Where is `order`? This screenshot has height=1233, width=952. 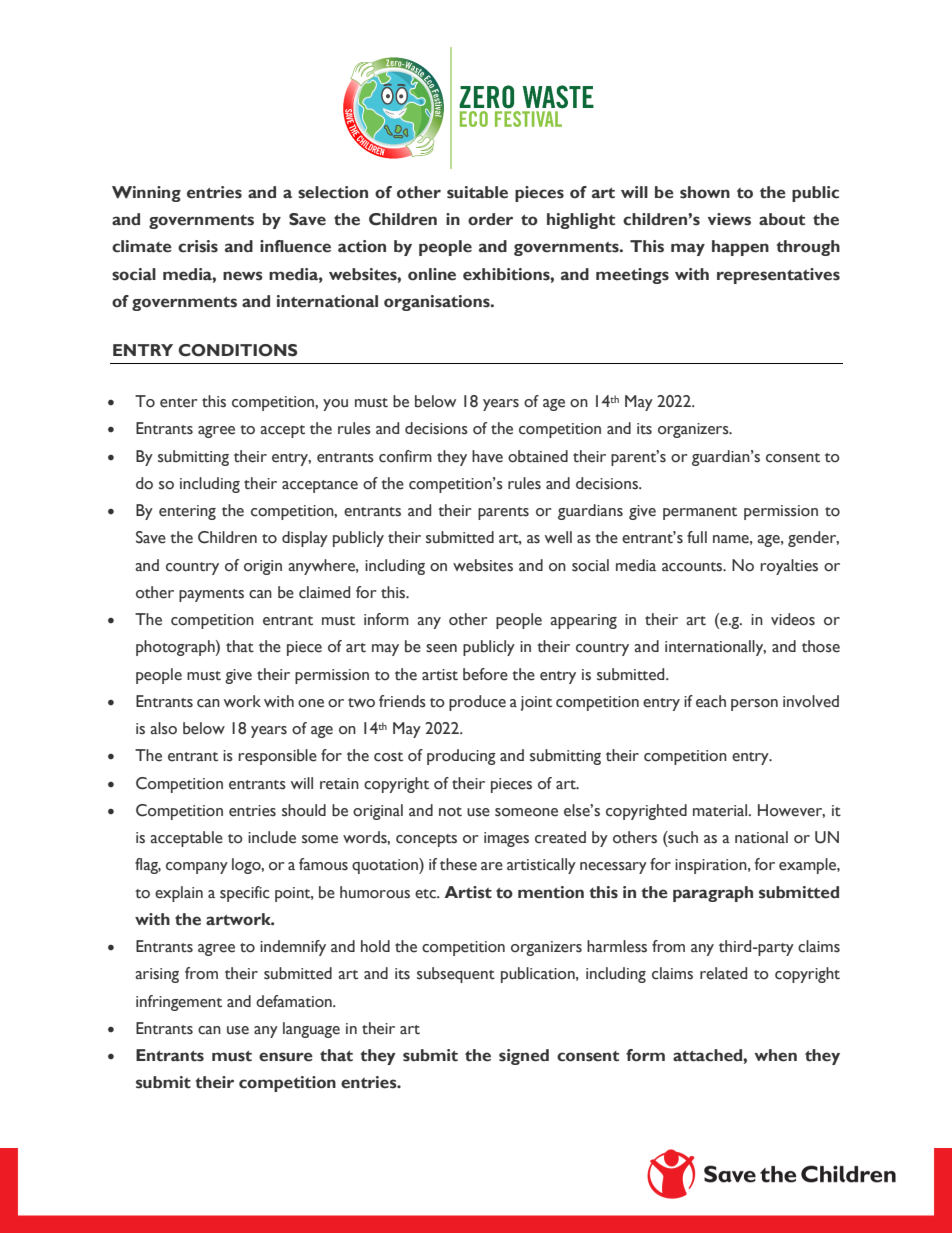 order is located at coordinates (490, 219).
